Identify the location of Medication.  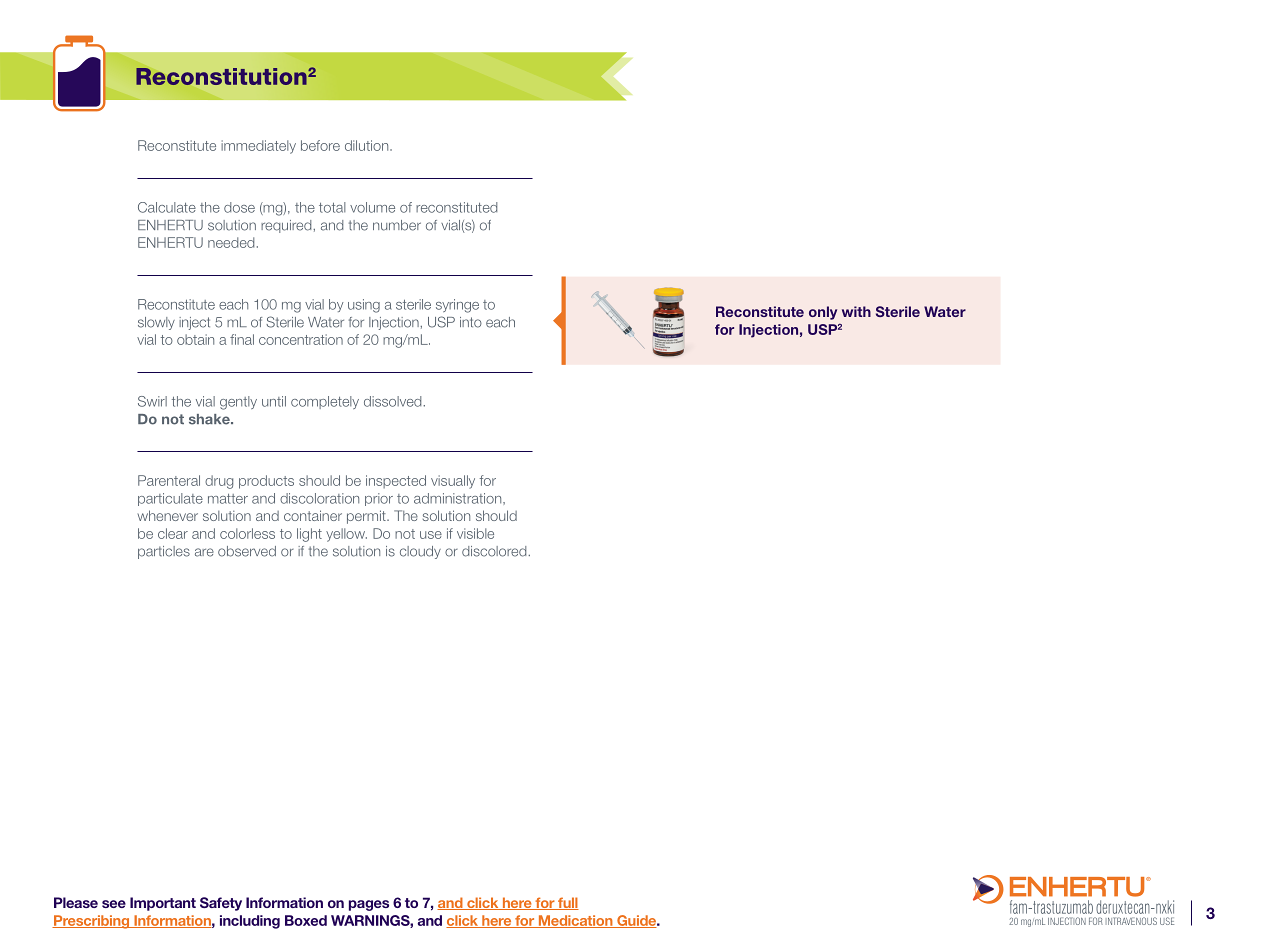
(575, 921).
